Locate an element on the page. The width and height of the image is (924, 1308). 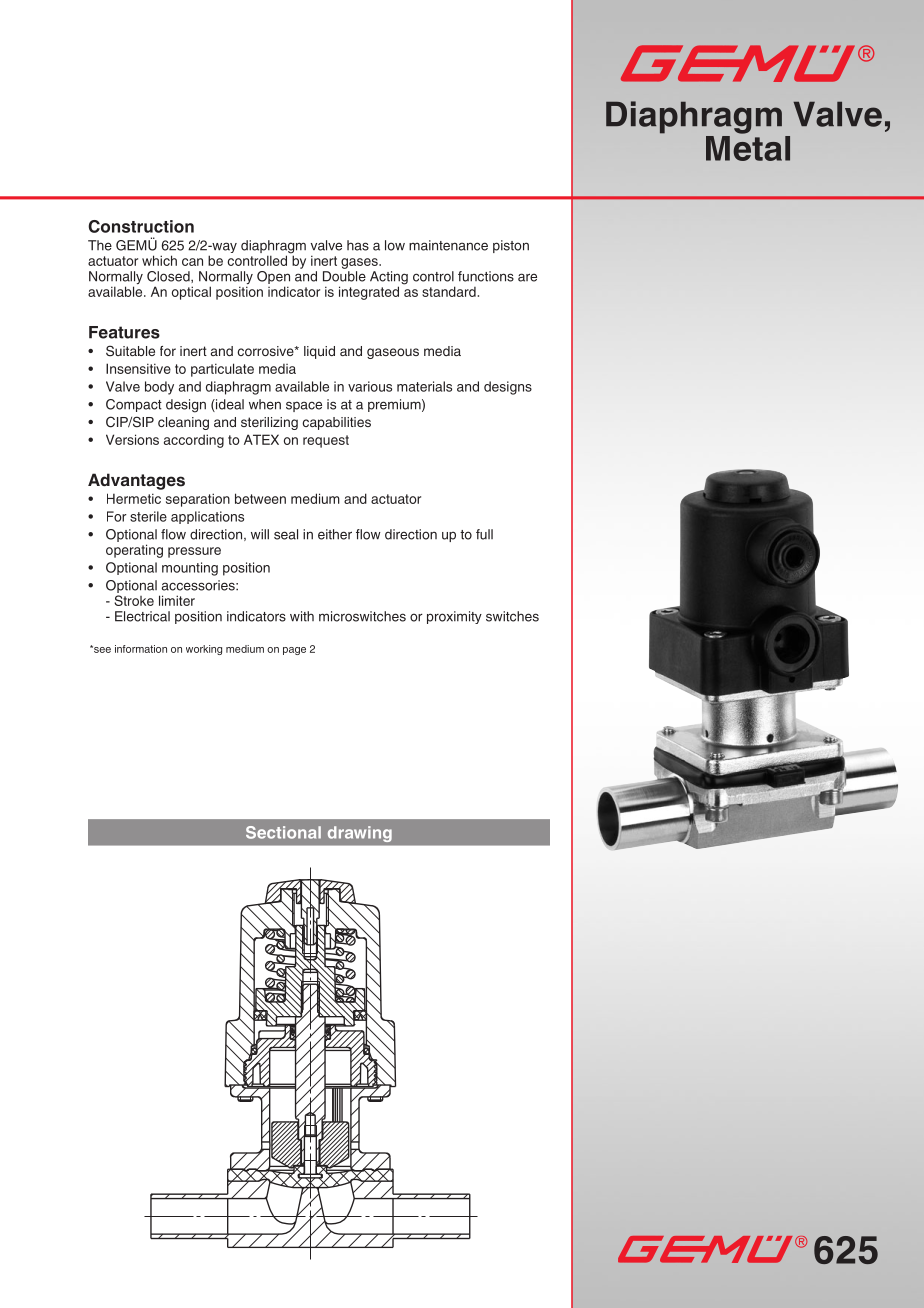
Construction is located at coordinates (141, 226).
